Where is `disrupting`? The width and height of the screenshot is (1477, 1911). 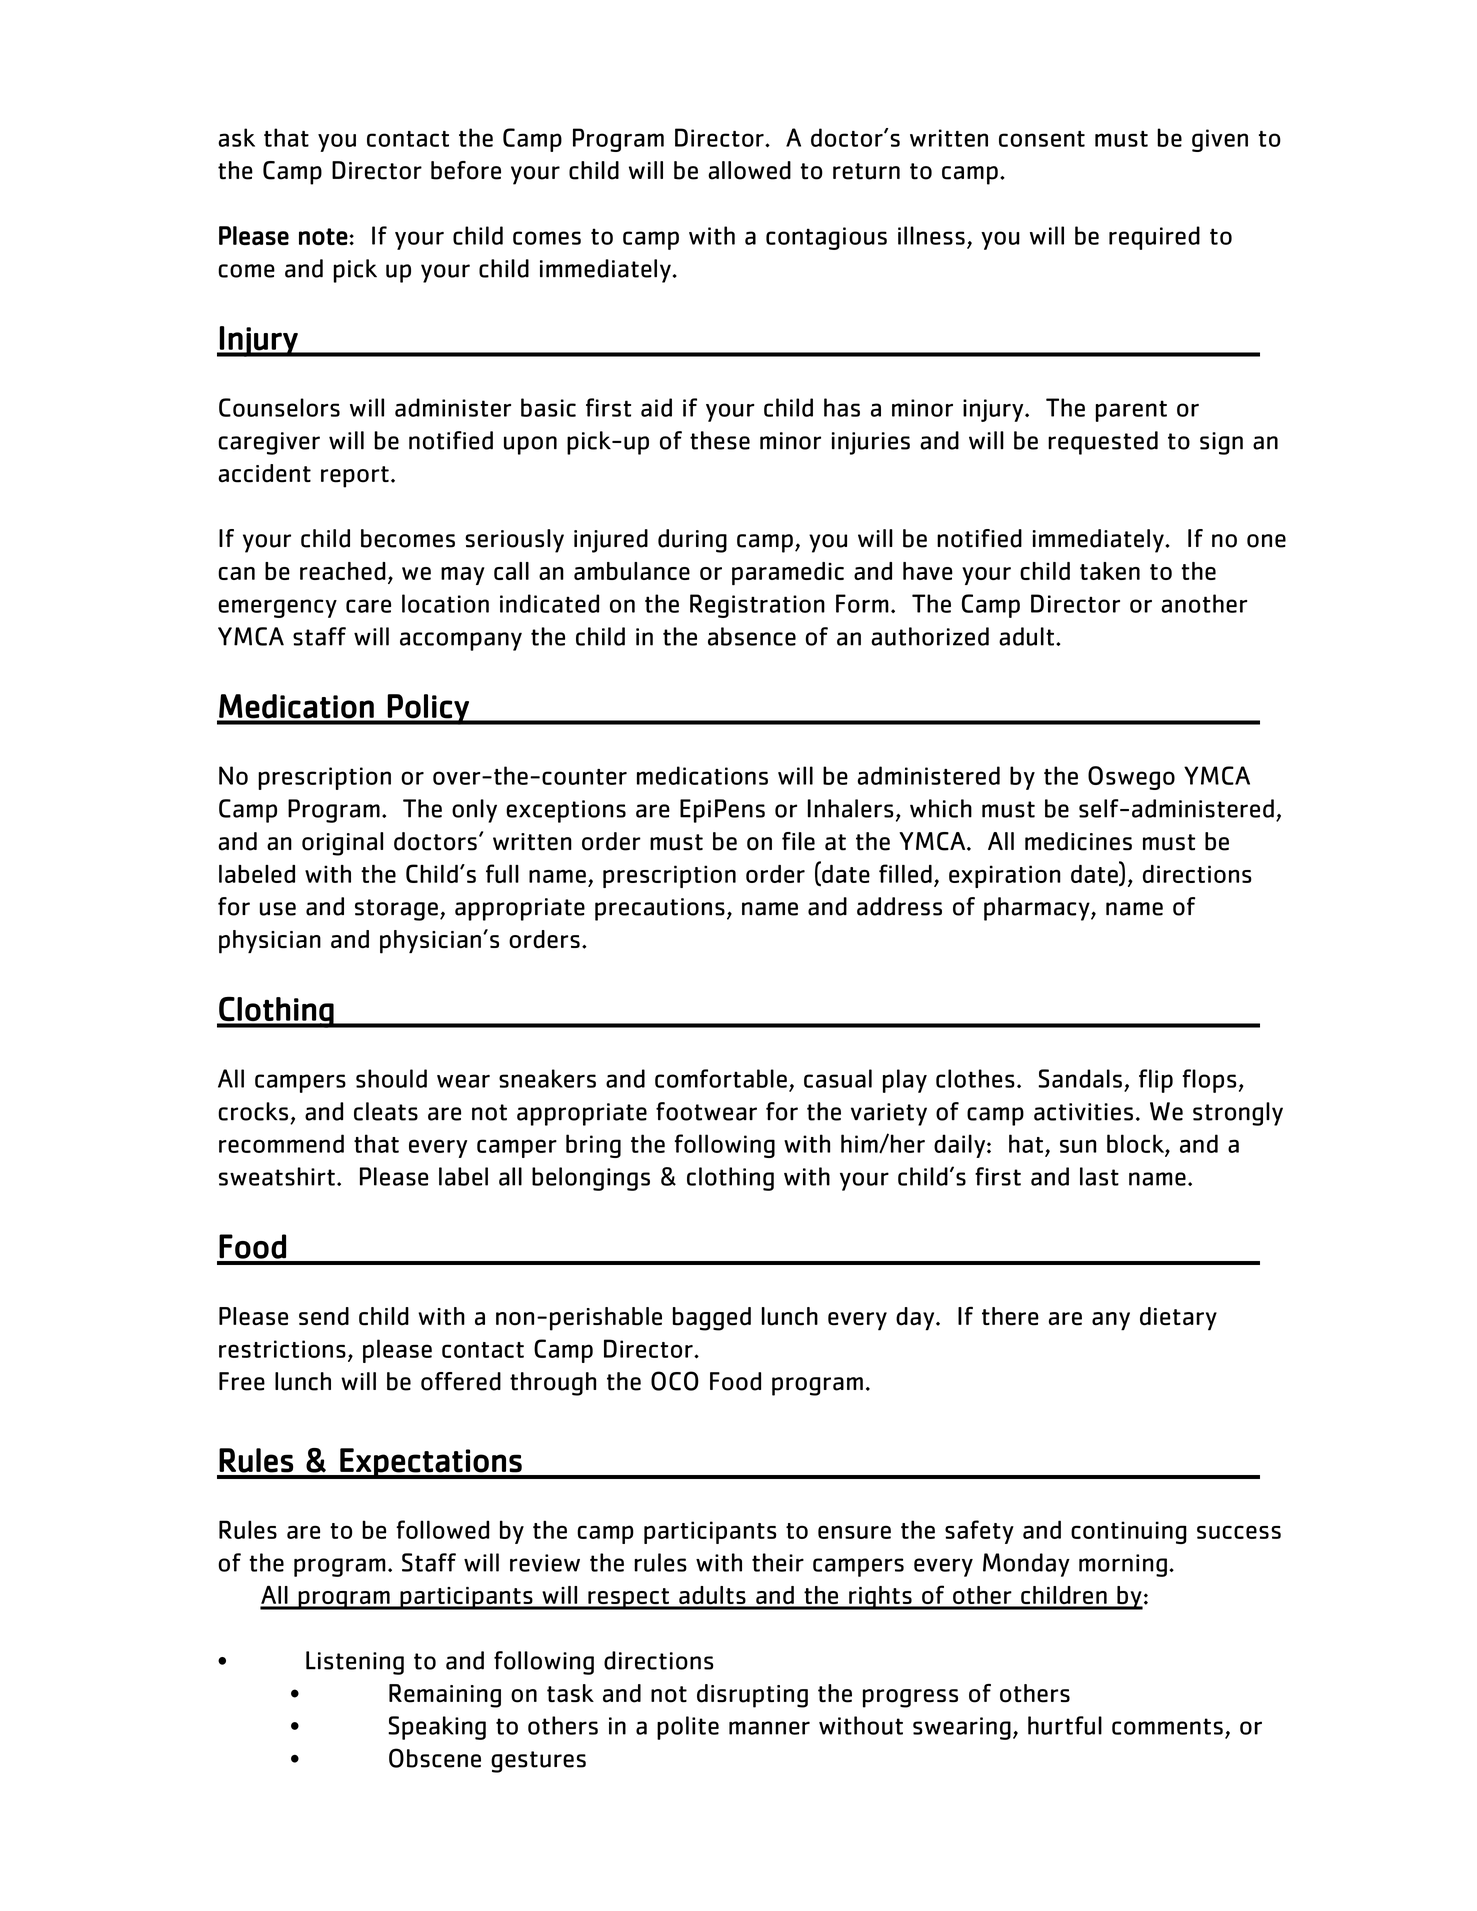
disrupting is located at coordinates (752, 1696).
